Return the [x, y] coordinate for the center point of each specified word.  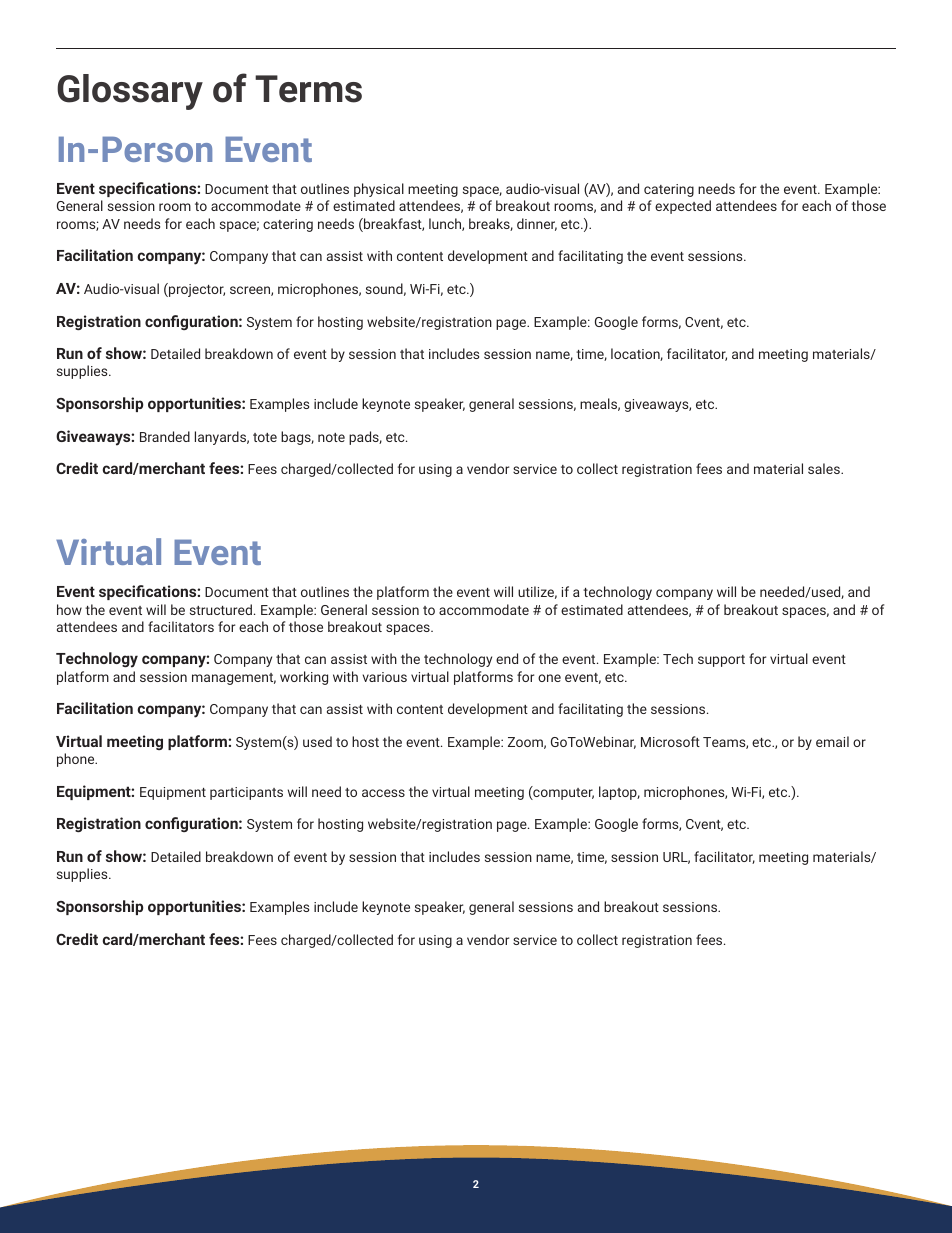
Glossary [130, 92]
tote [265, 437]
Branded [165, 436]
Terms [308, 89]
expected [683, 207]
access [383, 793]
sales [825, 468]
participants [246, 793]
